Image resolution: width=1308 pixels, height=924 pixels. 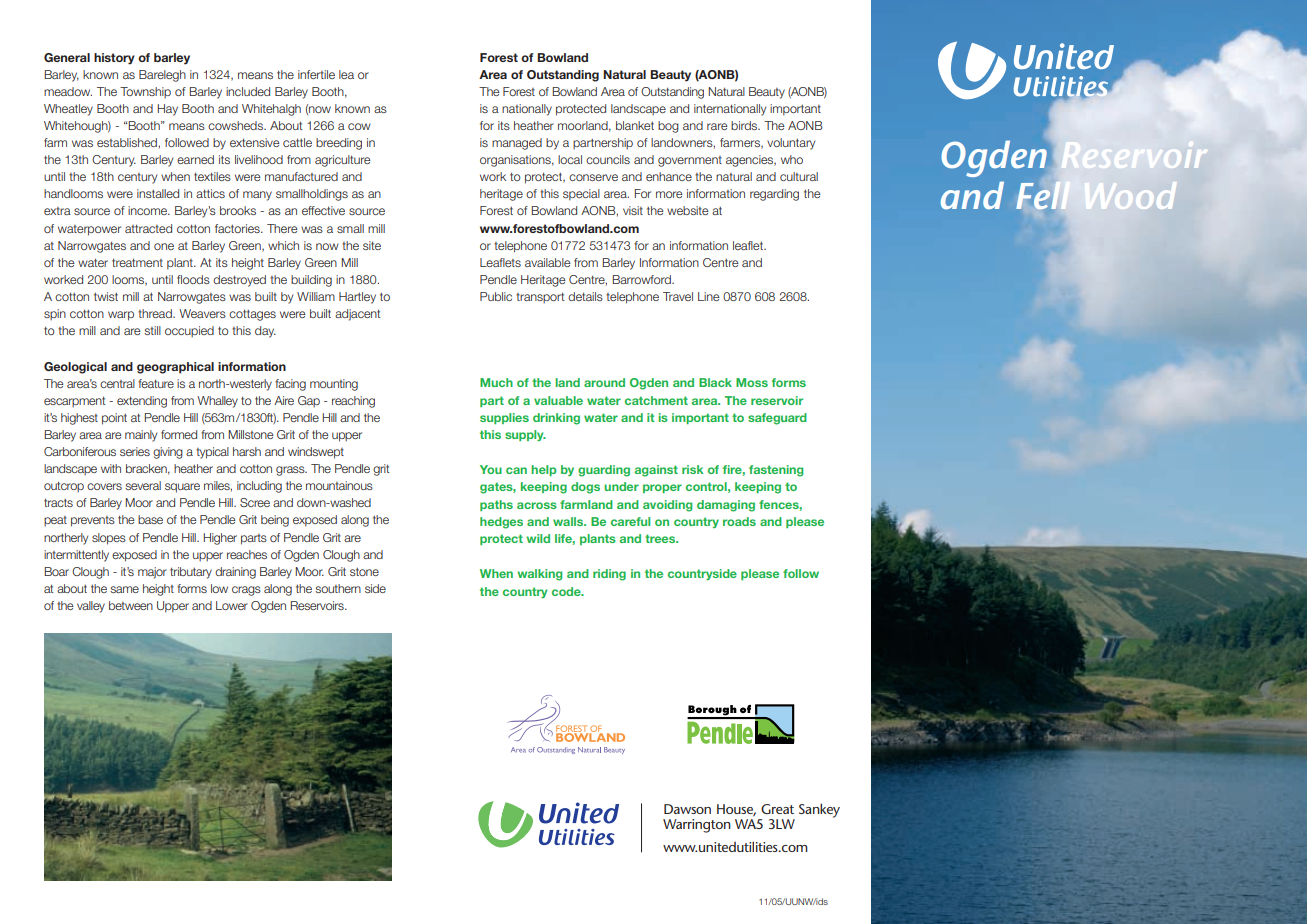 What do you see at coordinates (709, 296) in the screenshot?
I see `Line` at bounding box center [709, 296].
